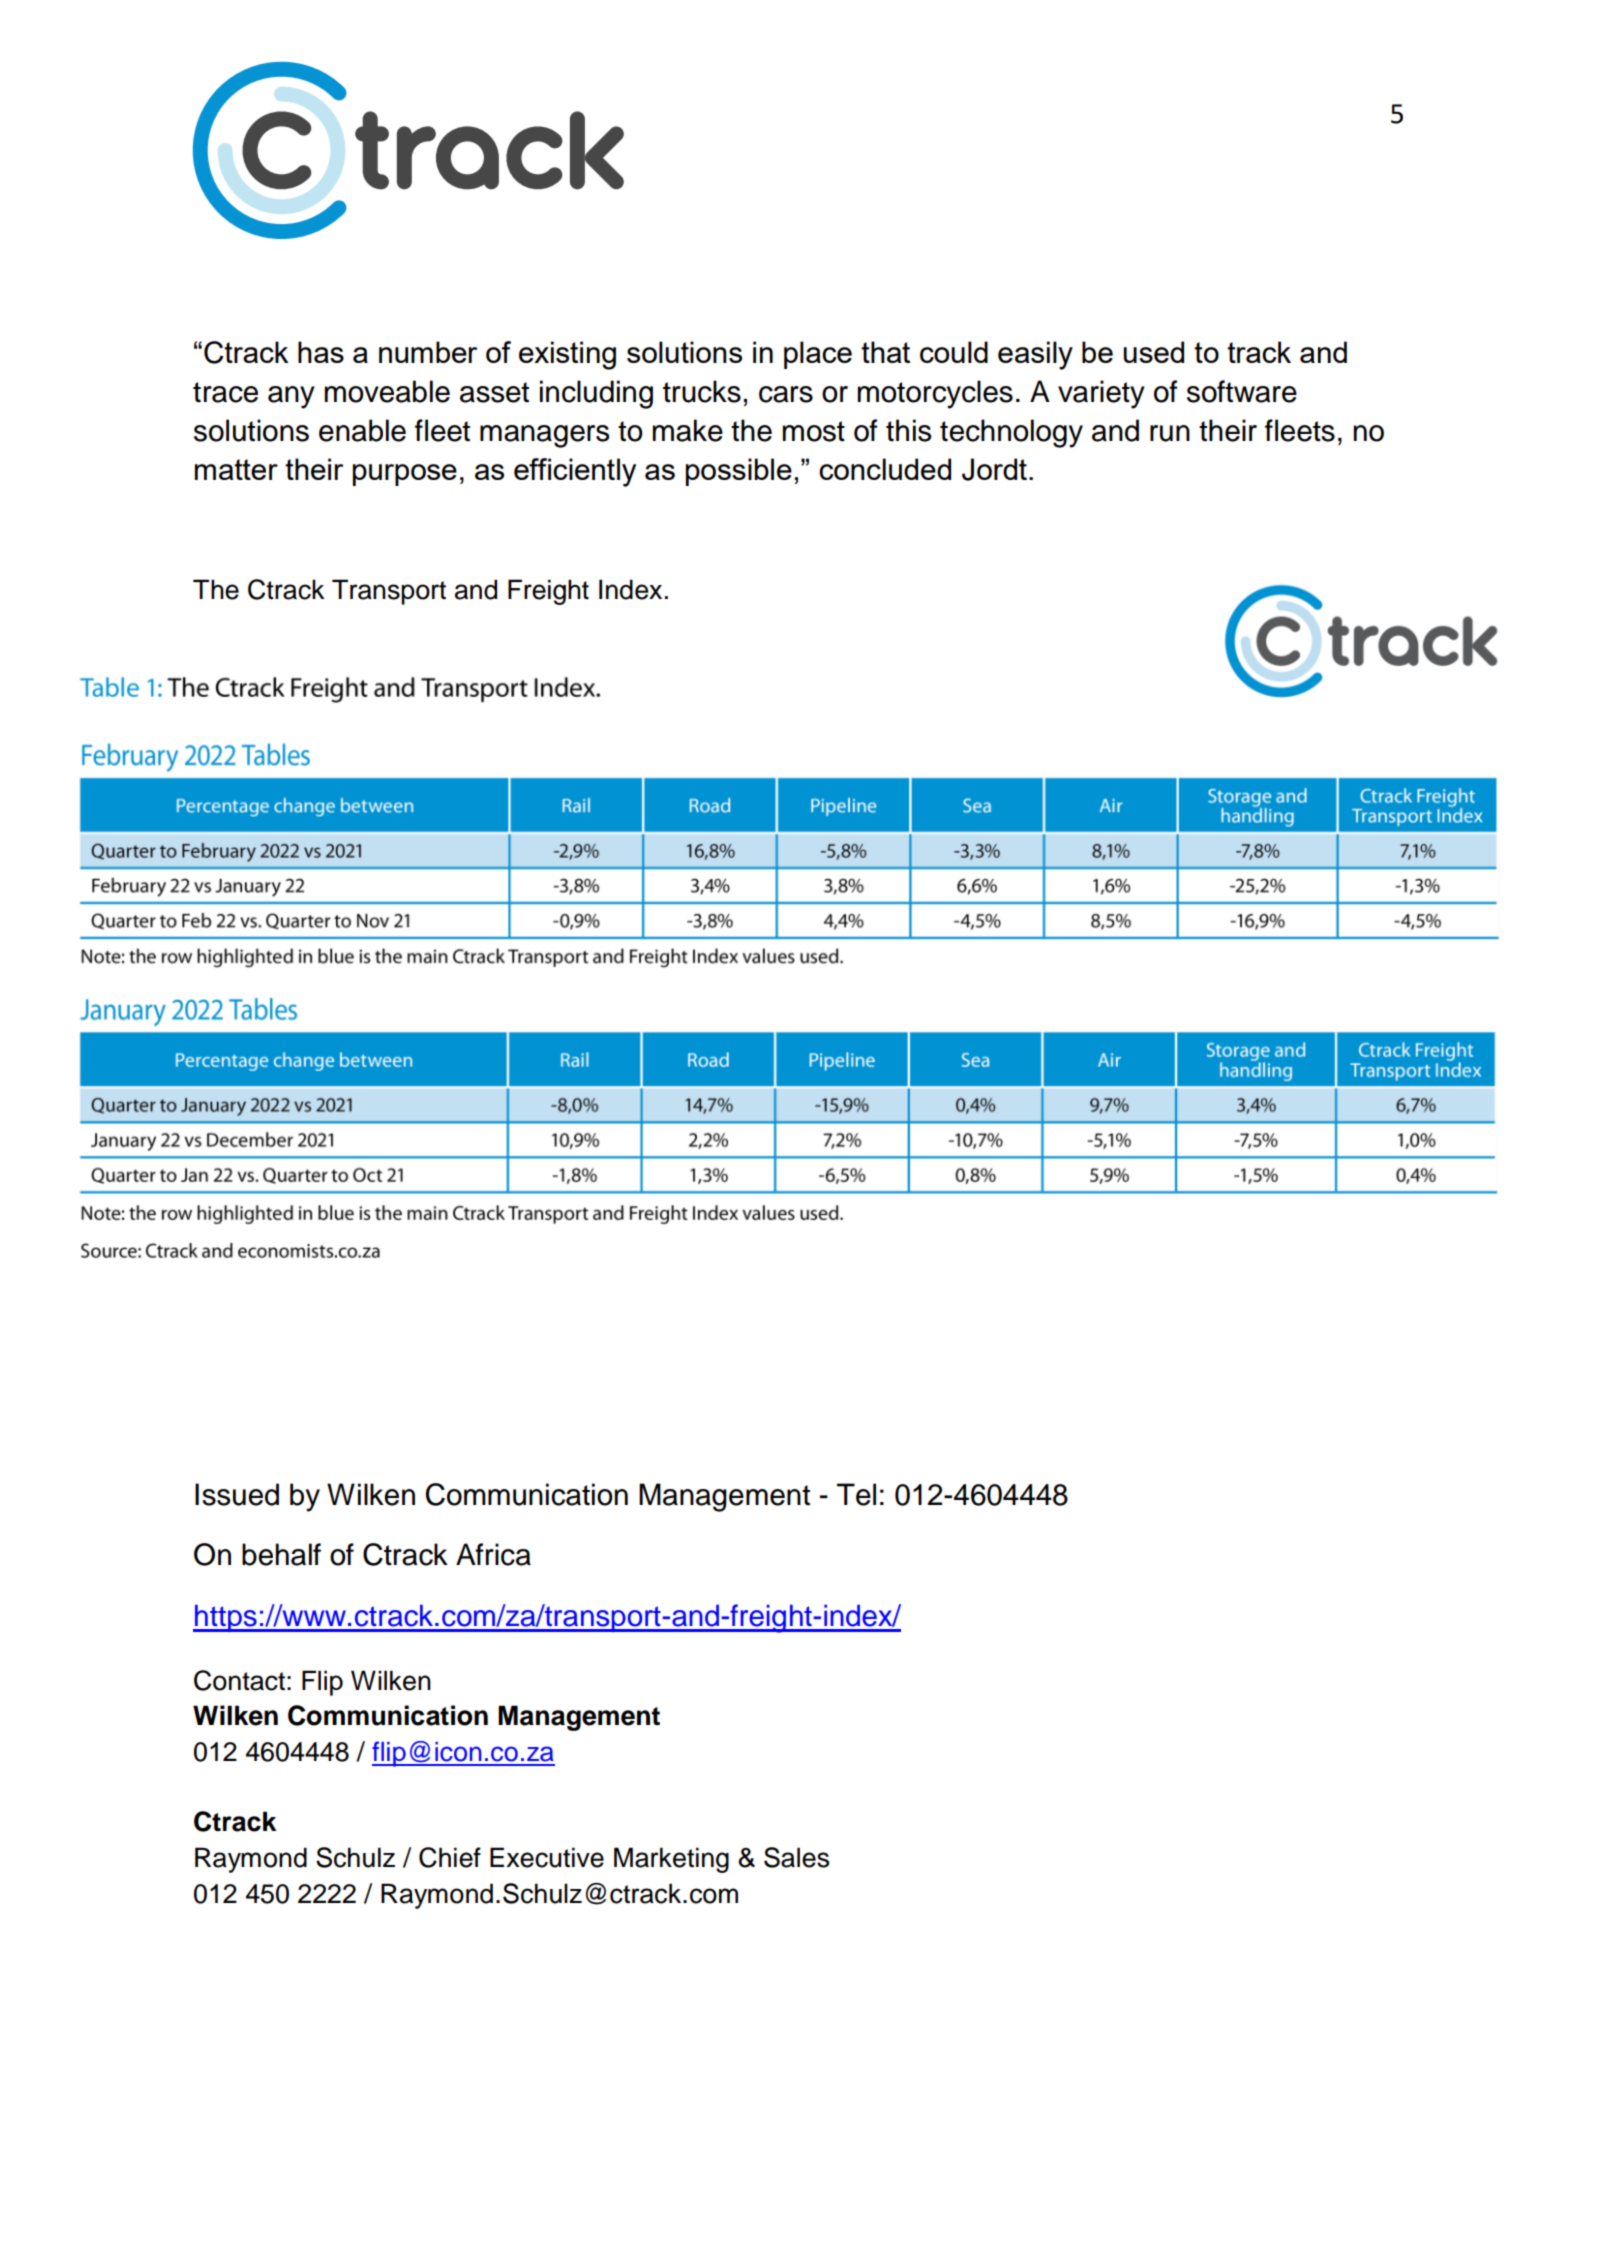 This screenshot has width=1598, height=2259. Describe the element at coordinates (702, 391) in the screenshot. I see `trucks` at that location.
